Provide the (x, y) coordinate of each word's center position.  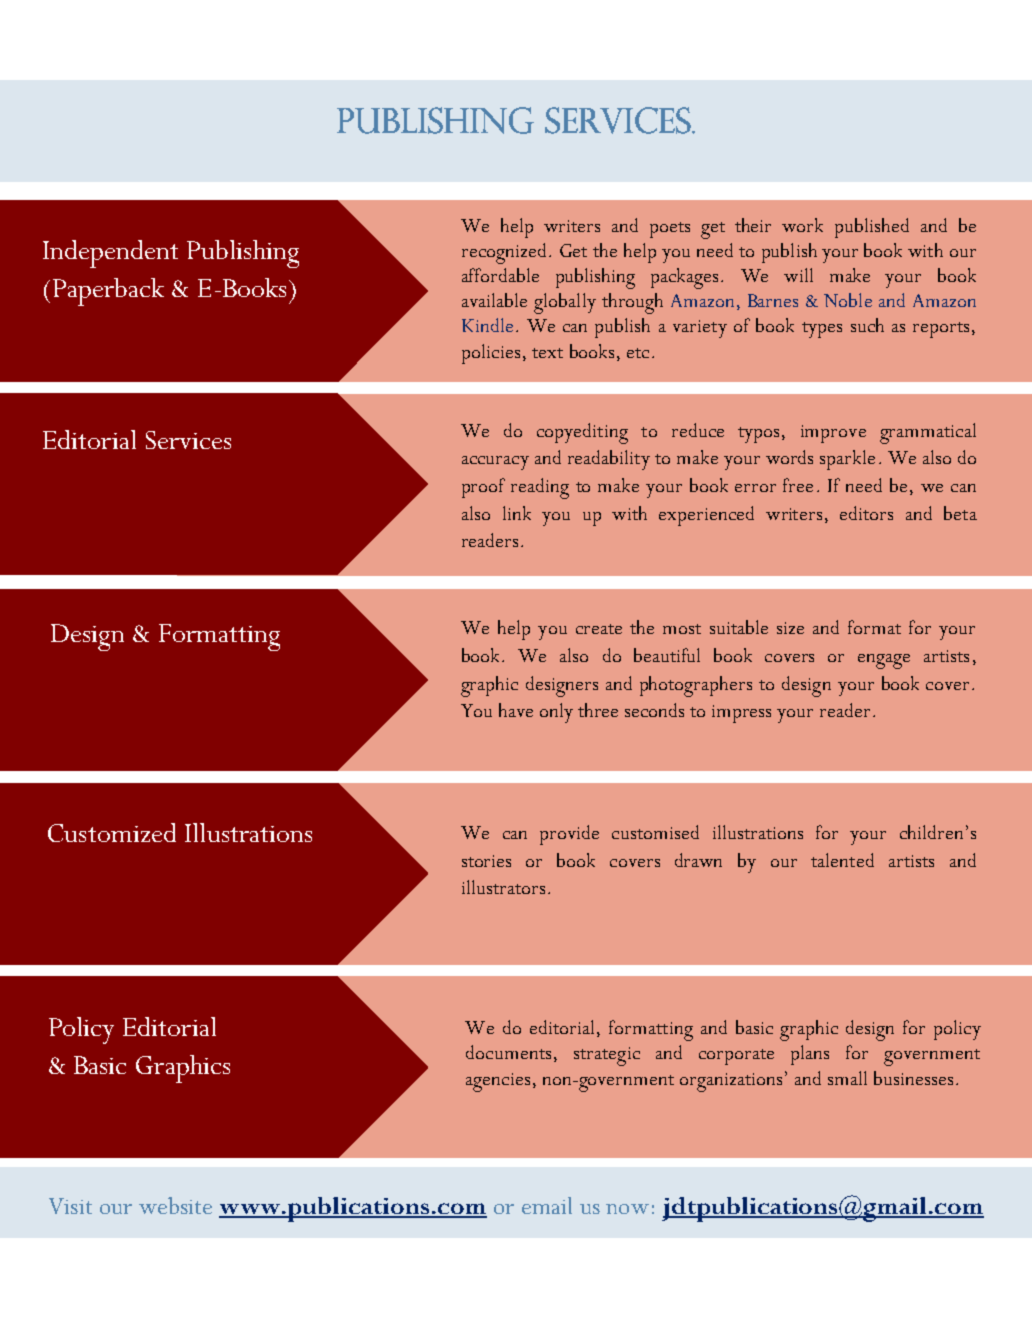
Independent (110, 254)
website (175, 1205)
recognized (504, 253)
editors (866, 513)
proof (483, 488)
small (847, 1078)
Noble (848, 300)
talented (842, 860)
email (547, 1205)
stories (486, 861)
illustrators (503, 887)
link (517, 513)
